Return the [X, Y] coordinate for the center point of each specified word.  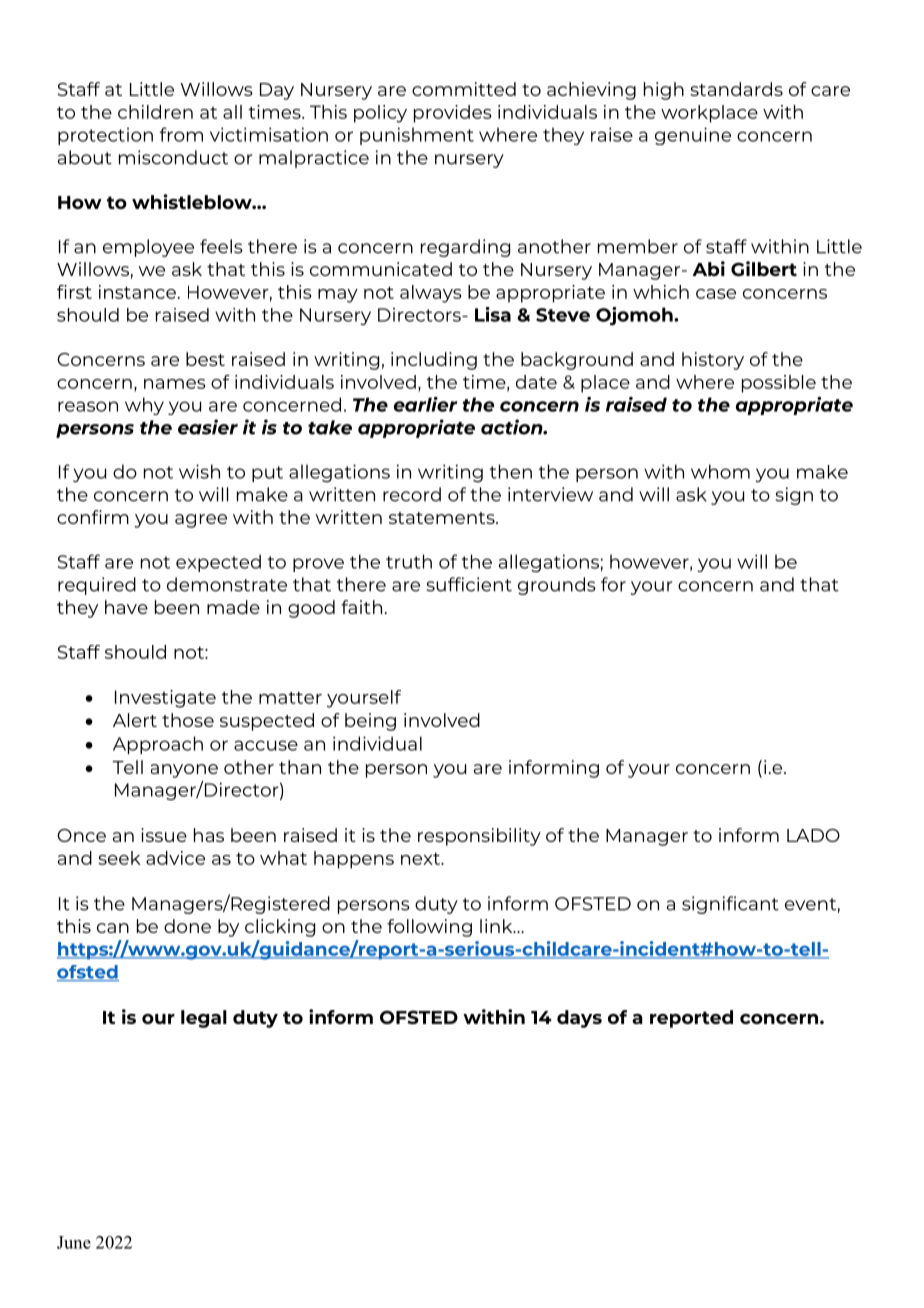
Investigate [165, 699]
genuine [693, 136]
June [74, 1242]
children [155, 112]
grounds [557, 586]
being [370, 722]
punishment [417, 136]
